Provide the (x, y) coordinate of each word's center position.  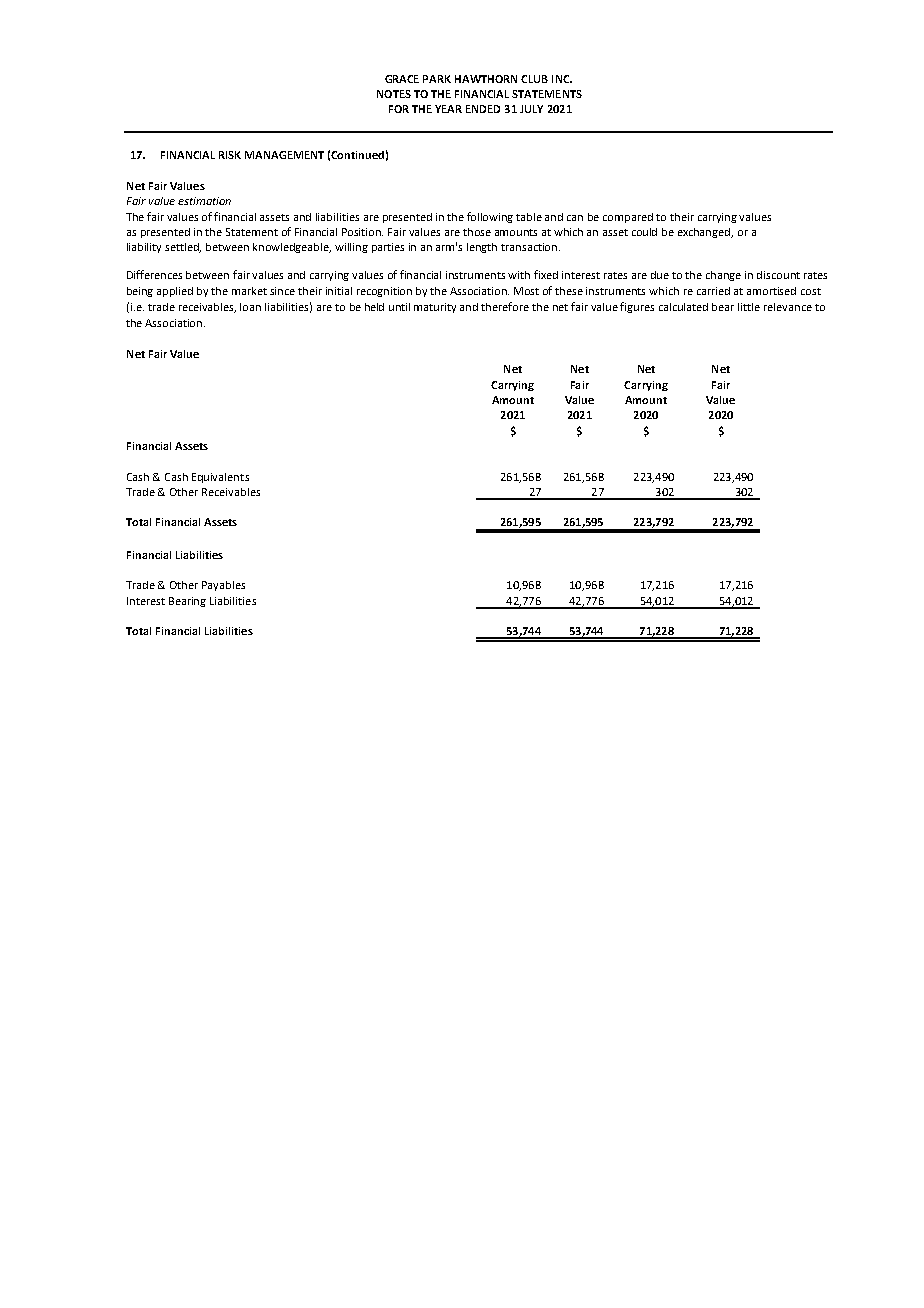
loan (250, 307)
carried (713, 291)
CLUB (534, 79)
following (490, 217)
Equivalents (220, 478)
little (749, 307)
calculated (683, 307)
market (249, 291)
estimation (204, 201)
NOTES (394, 94)
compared (628, 218)
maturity (435, 308)
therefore (505, 306)
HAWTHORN (486, 79)
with (519, 275)
